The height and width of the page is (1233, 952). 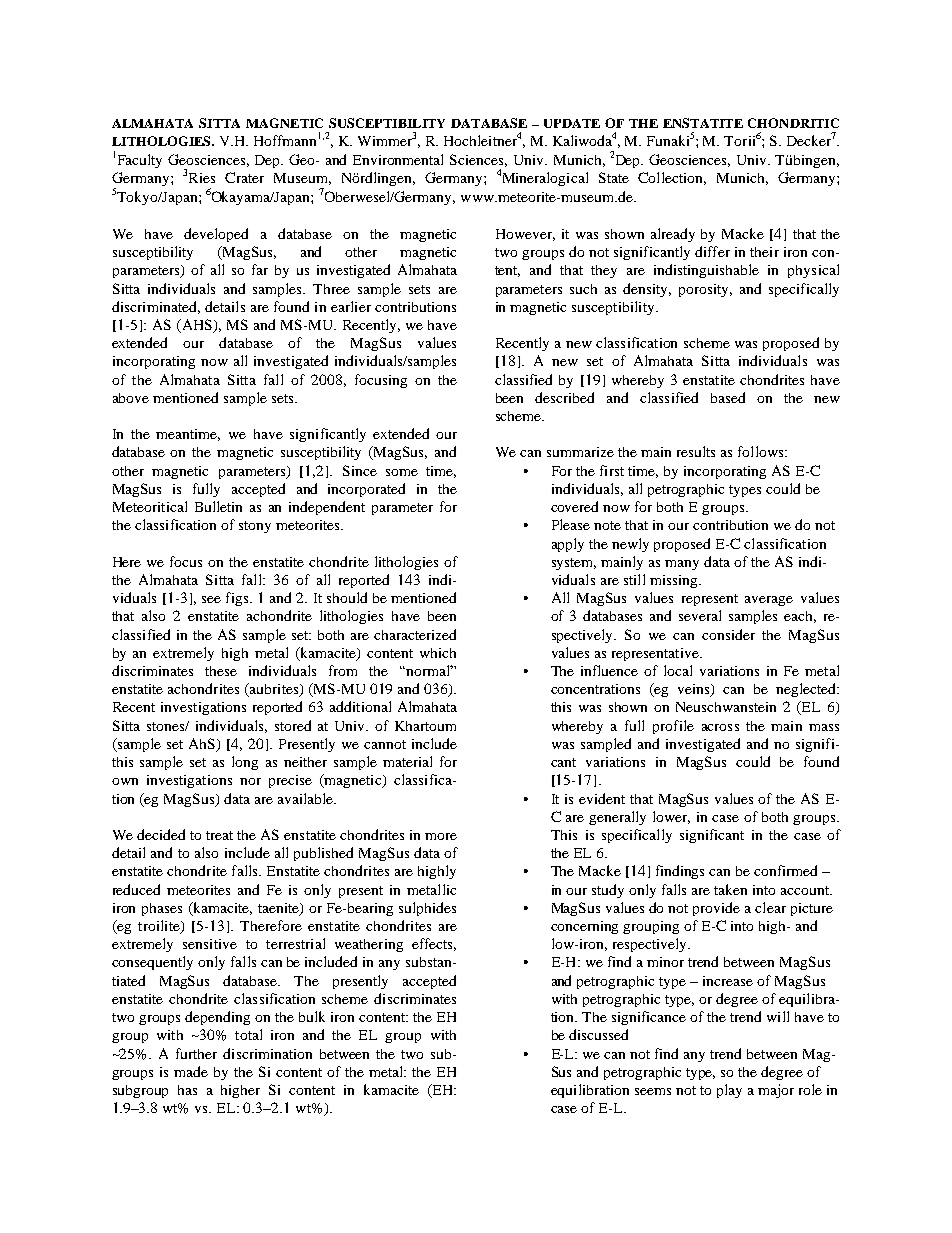 What do you see at coordinates (402, 472) in the page?
I see `some` at bounding box center [402, 472].
